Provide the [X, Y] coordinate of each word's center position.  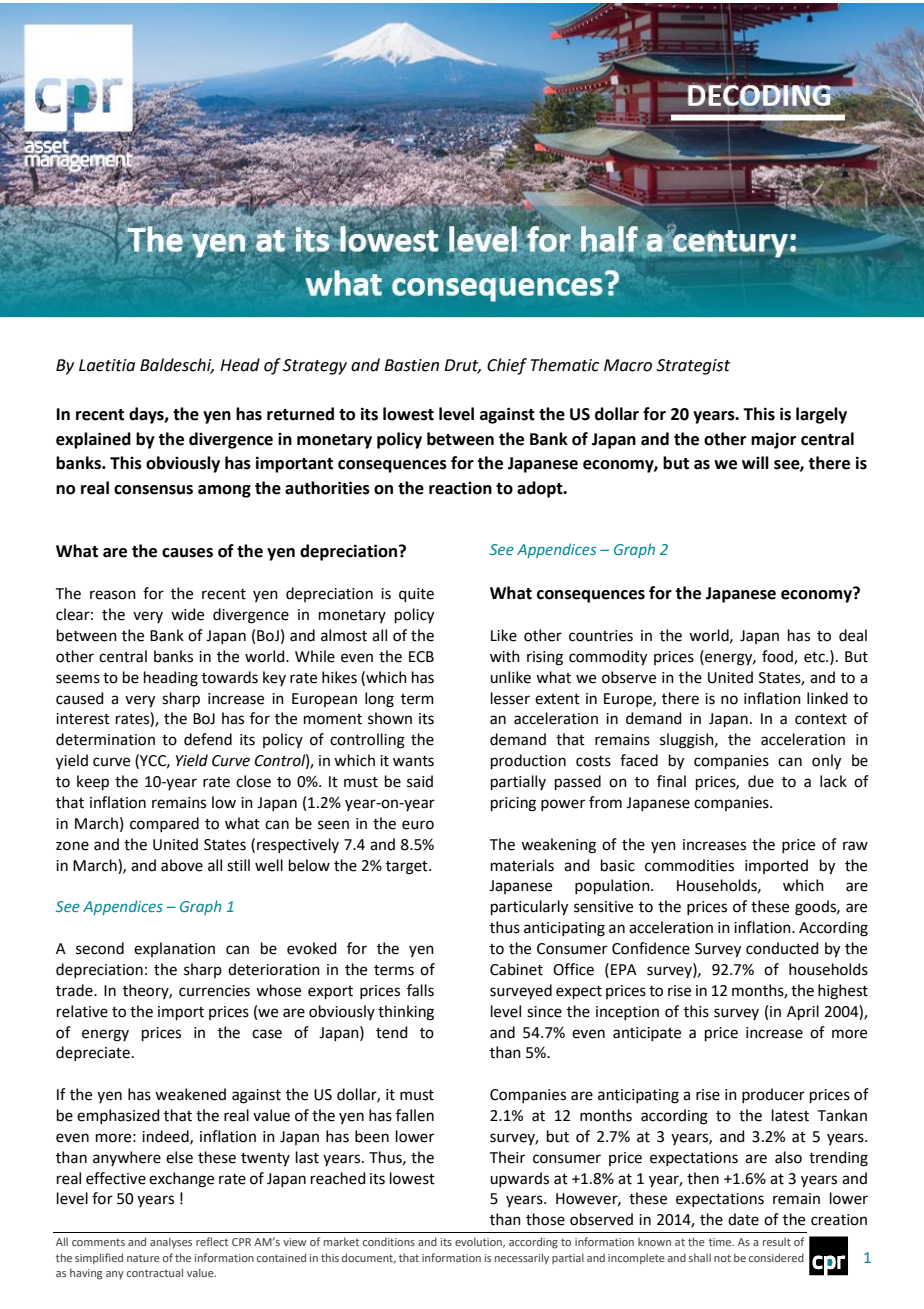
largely [821, 415]
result [777, 1242]
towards [230, 677]
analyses [171, 1243]
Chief [507, 366]
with [505, 656]
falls [420, 990]
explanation [174, 949]
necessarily [522, 1258]
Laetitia [107, 365]
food [778, 657]
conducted [782, 948]
